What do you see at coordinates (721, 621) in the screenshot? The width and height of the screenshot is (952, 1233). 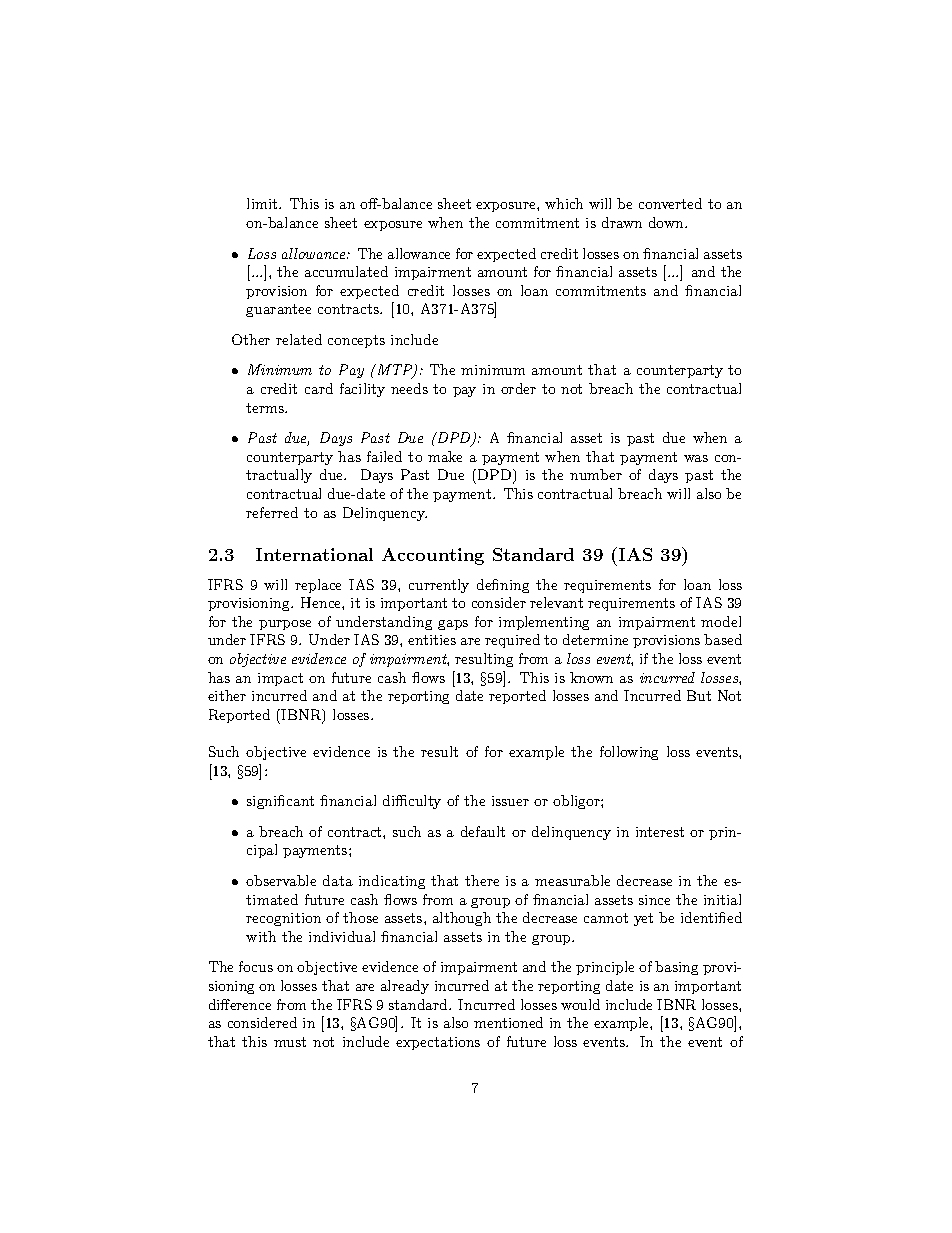 I see `model` at bounding box center [721, 621].
